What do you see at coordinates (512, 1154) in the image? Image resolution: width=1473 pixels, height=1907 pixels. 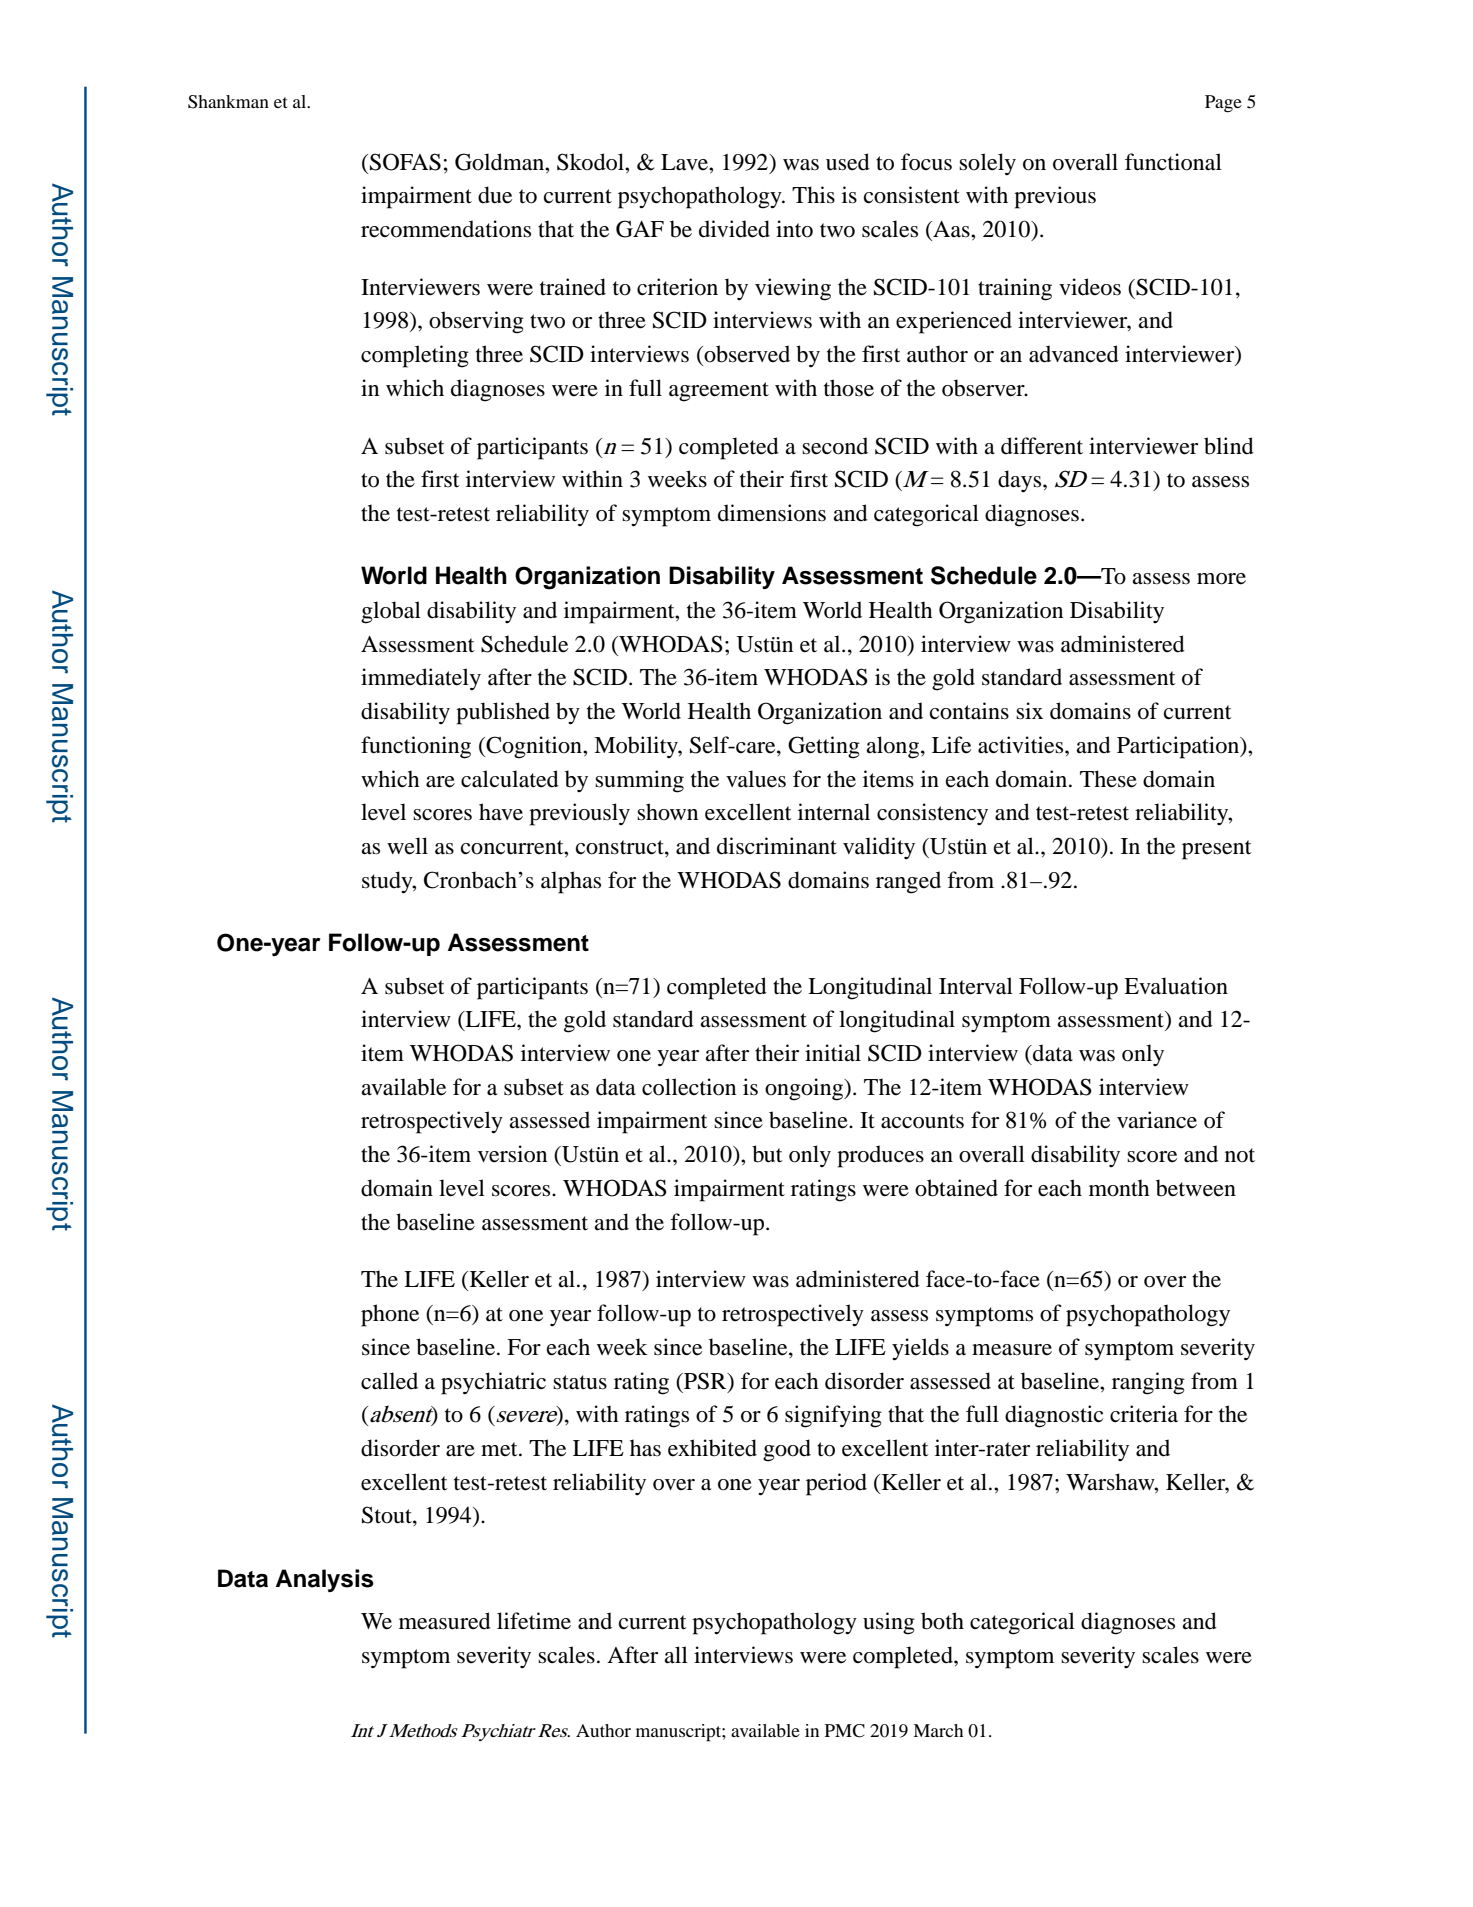 I see `version` at bounding box center [512, 1154].
